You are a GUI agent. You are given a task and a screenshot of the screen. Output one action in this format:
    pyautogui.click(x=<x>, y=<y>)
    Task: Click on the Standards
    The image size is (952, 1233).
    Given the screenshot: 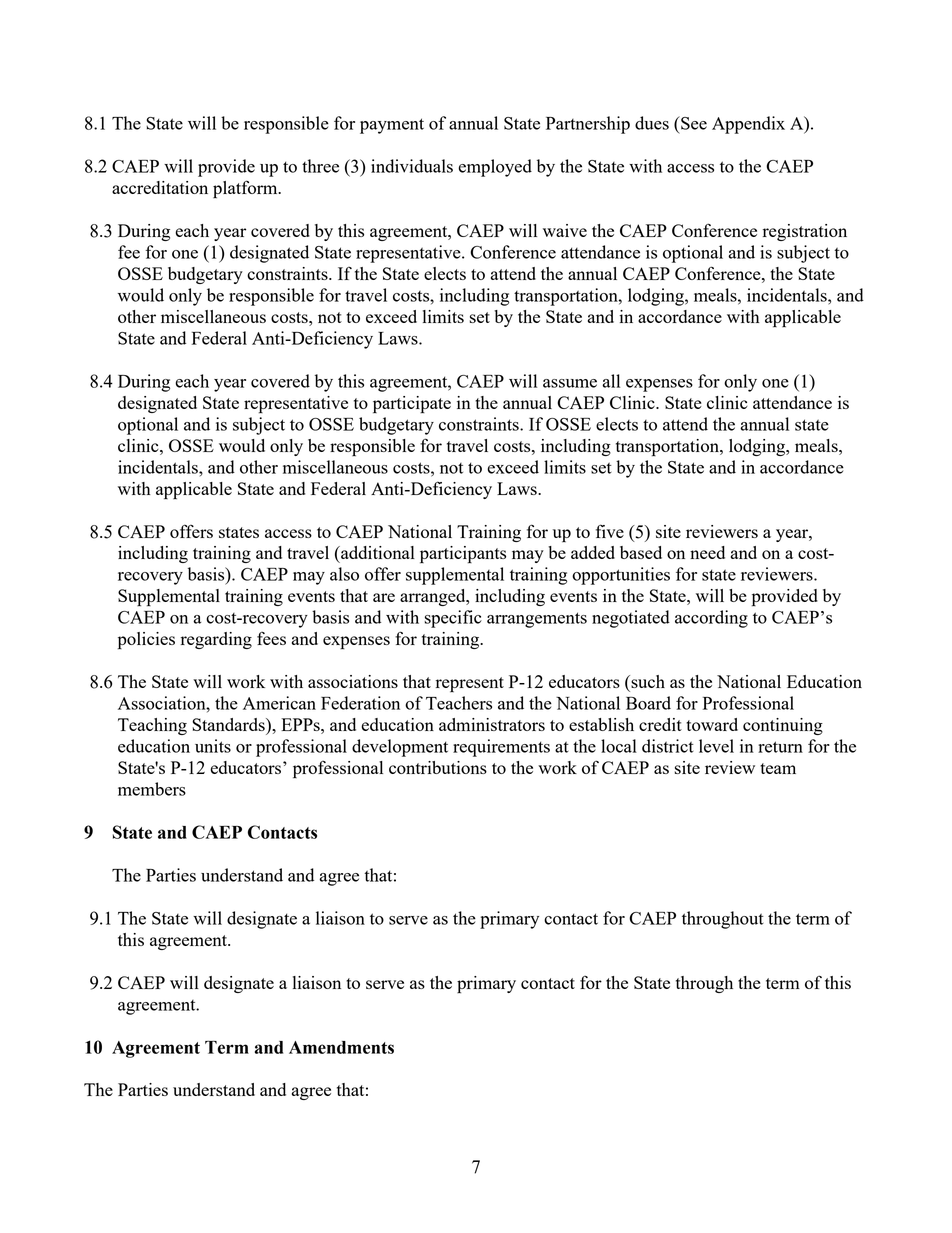 What is the action you would take?
    pyautogui.click(x=229, y=724)
